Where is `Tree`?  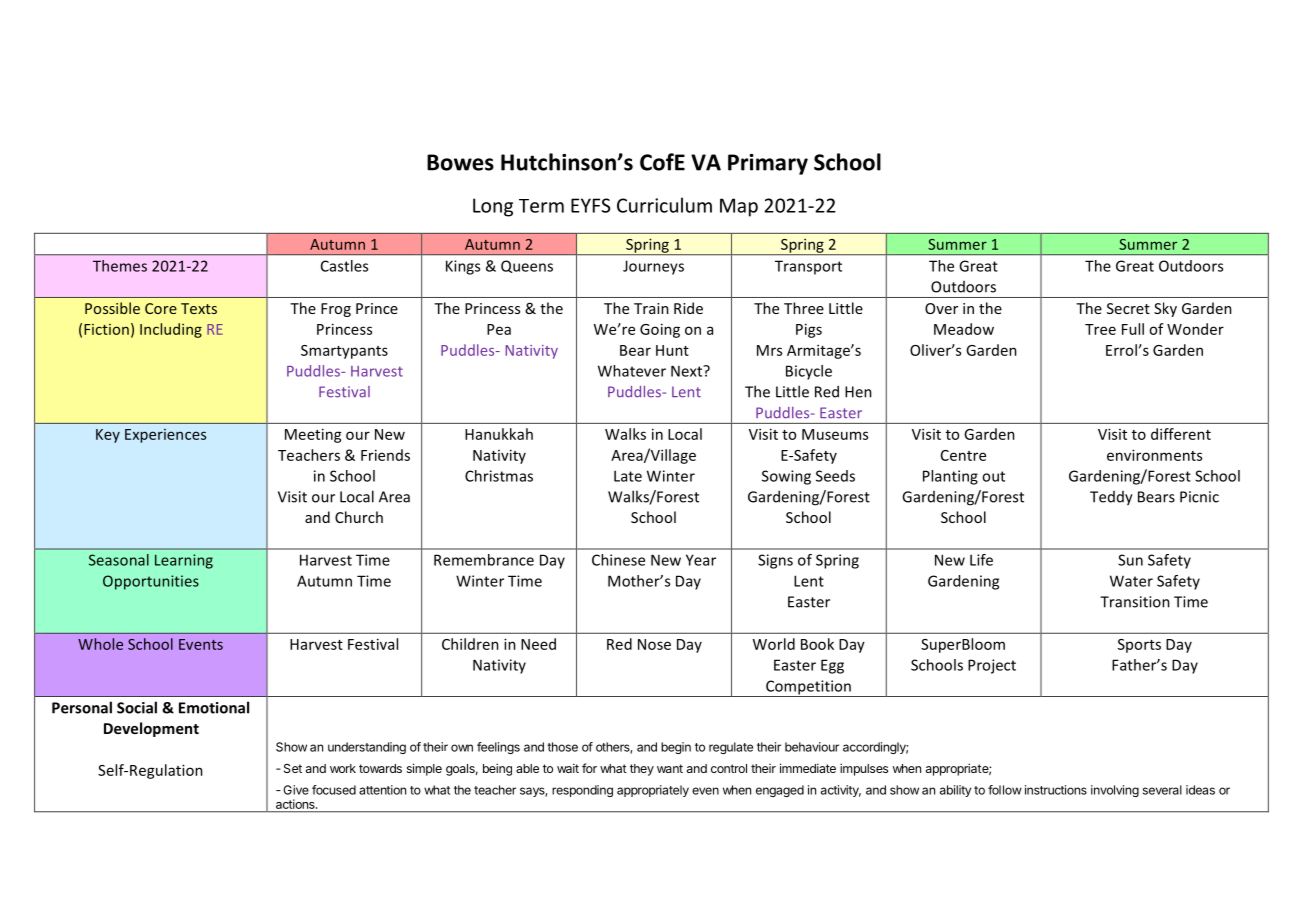 Tree is located at coordinates (1100, 329).
